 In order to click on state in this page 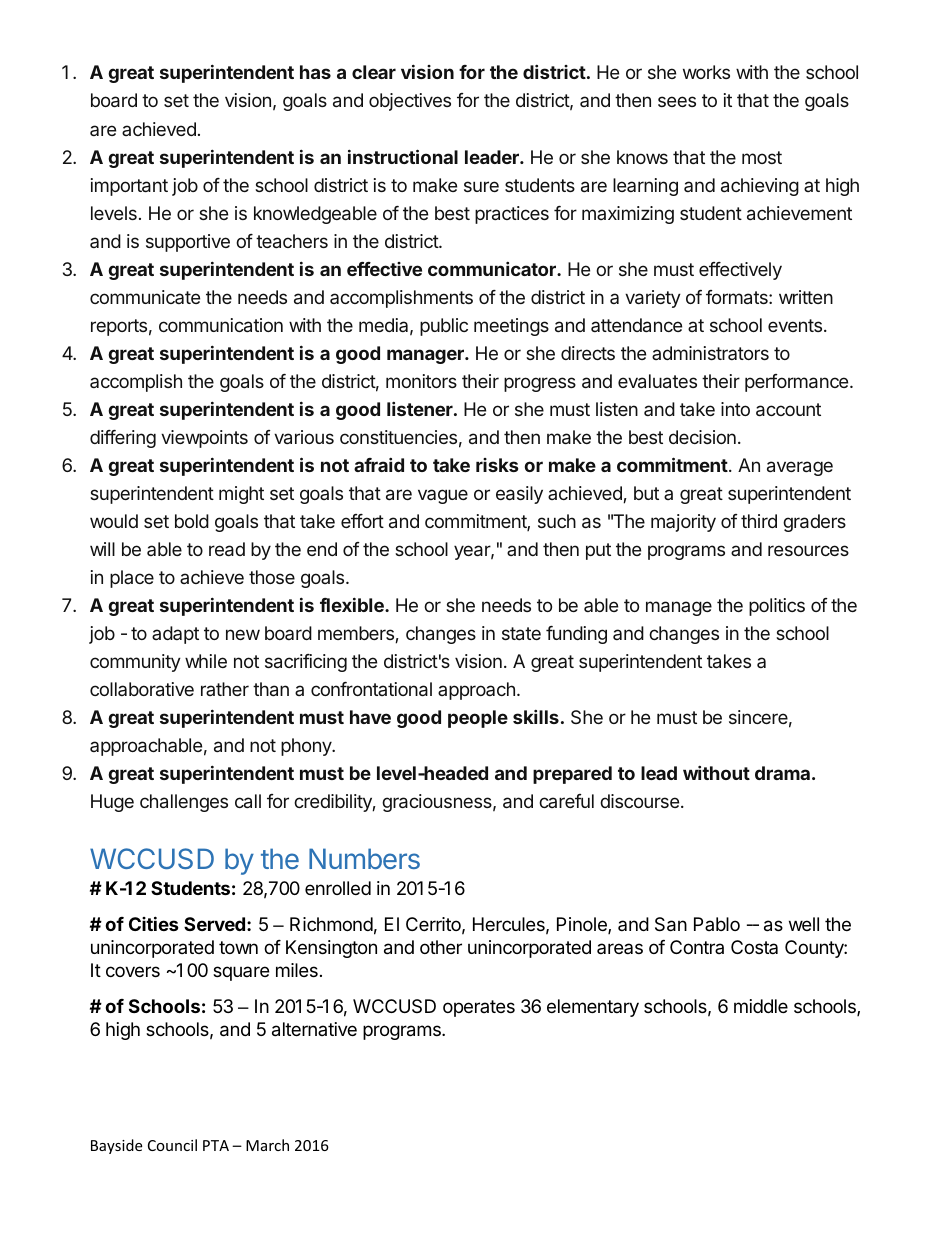, I will do `click(521, 633)`.
